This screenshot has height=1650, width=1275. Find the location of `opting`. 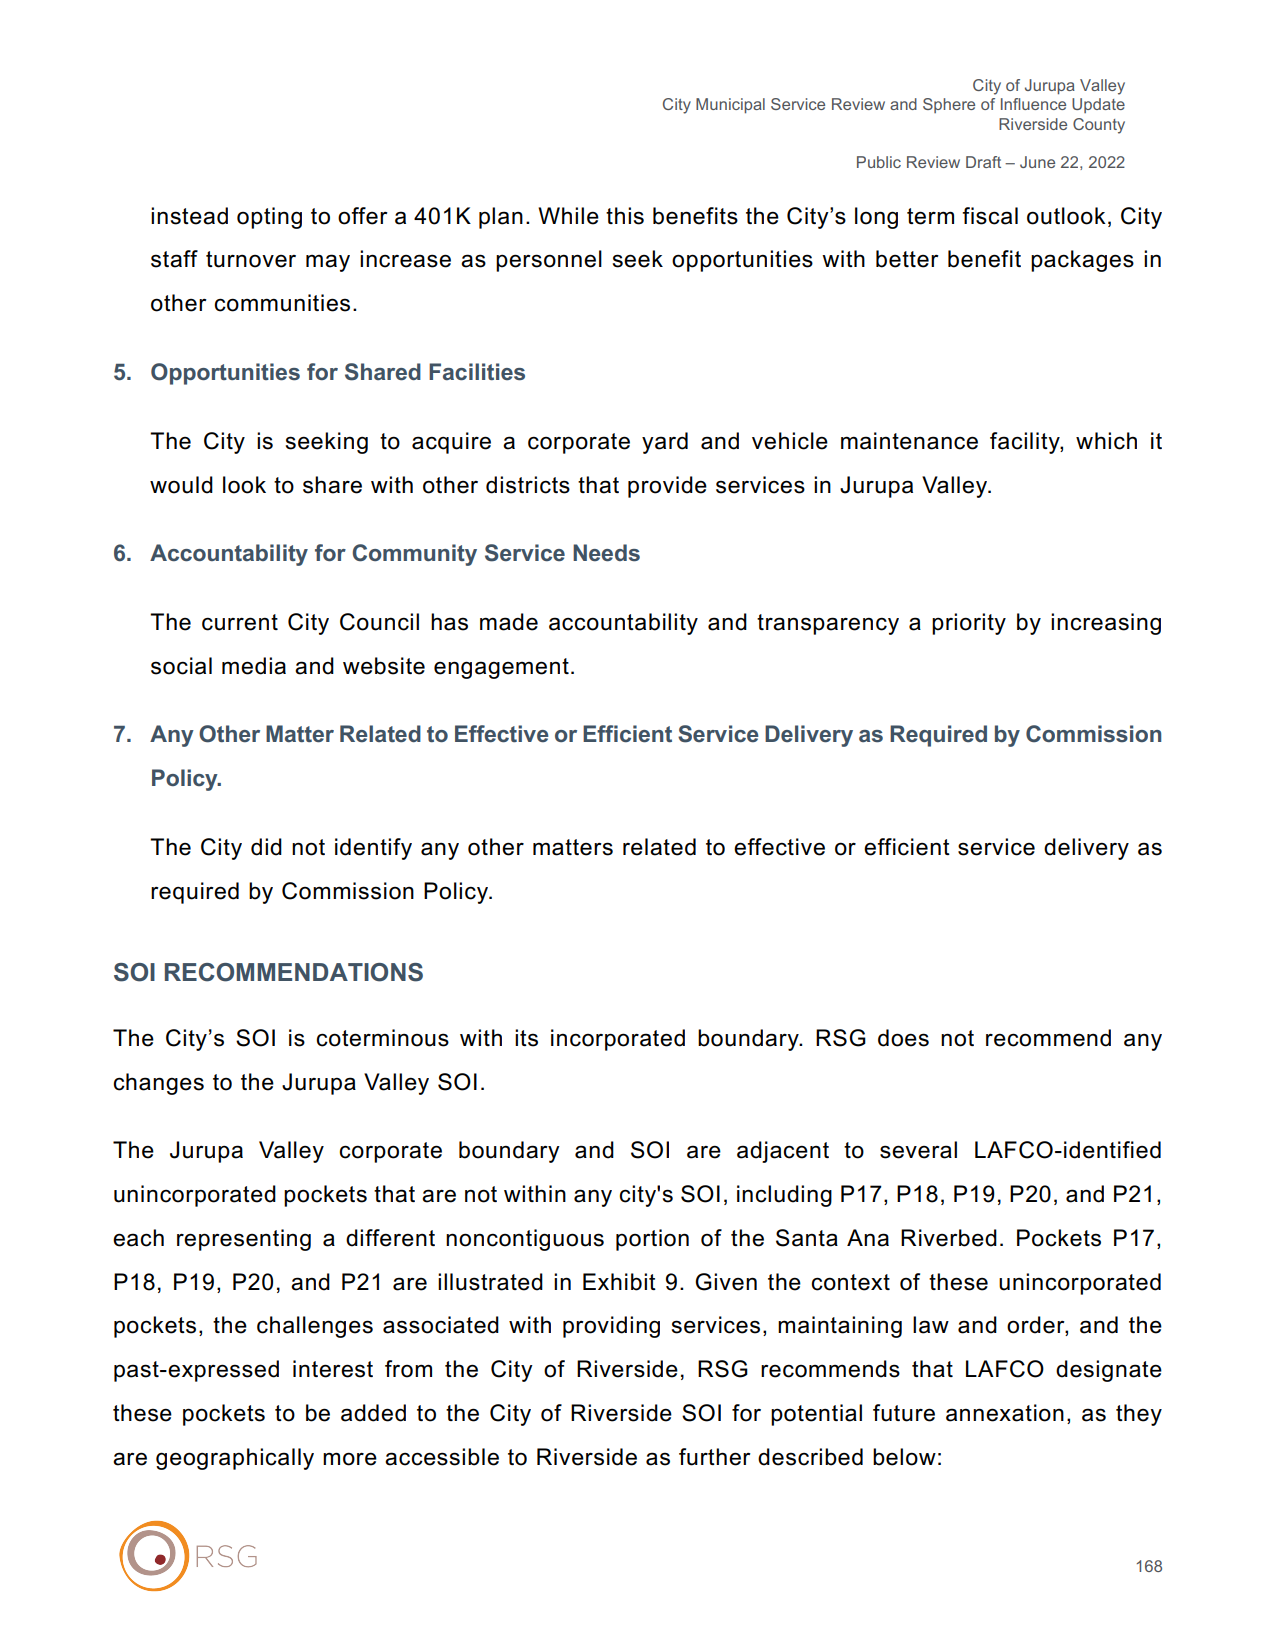

opting is located at coordinates (269, 218).
